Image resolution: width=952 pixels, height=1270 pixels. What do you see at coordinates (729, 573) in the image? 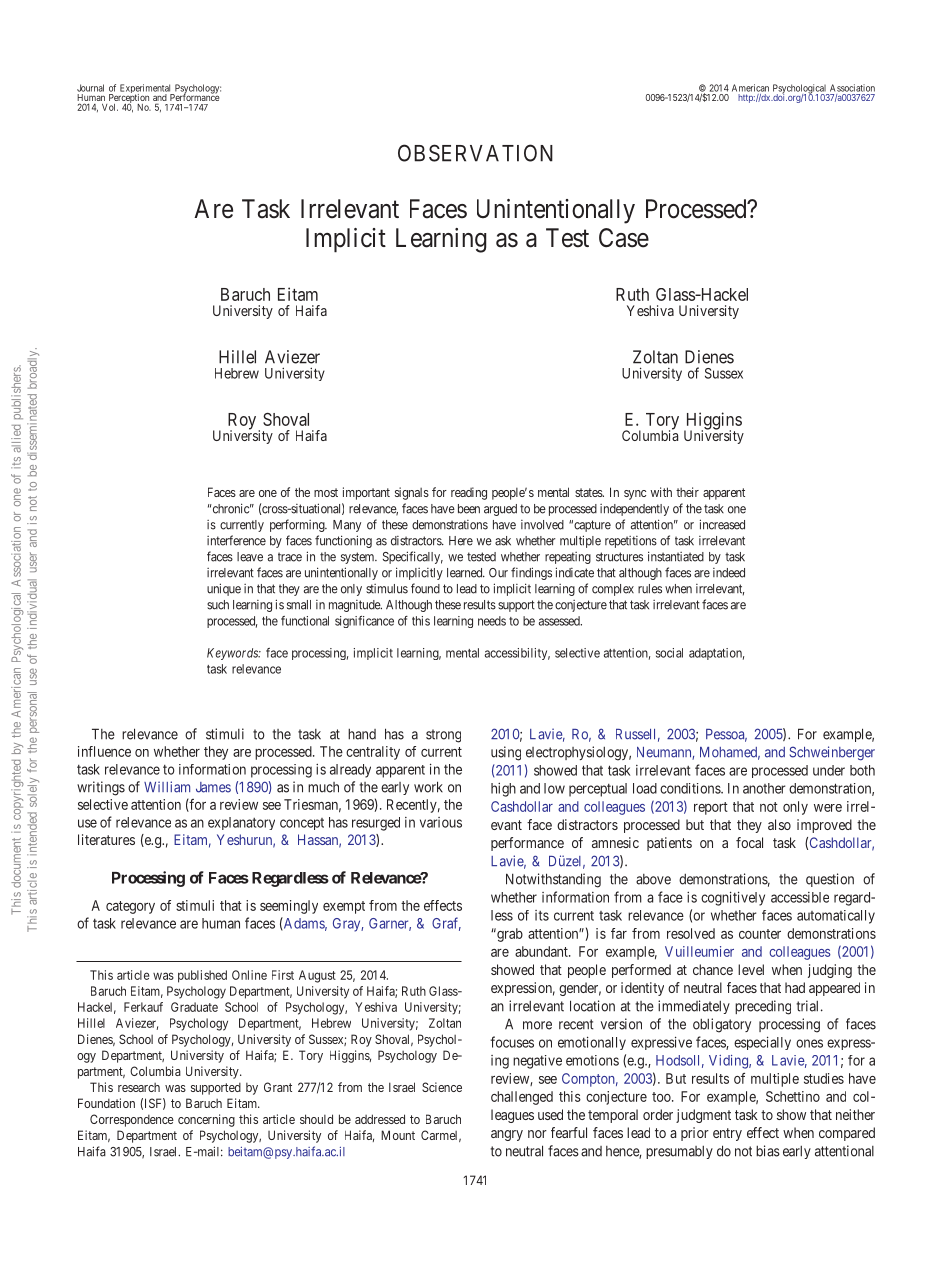
I see `indeed` at bounding box center [729, 573].
